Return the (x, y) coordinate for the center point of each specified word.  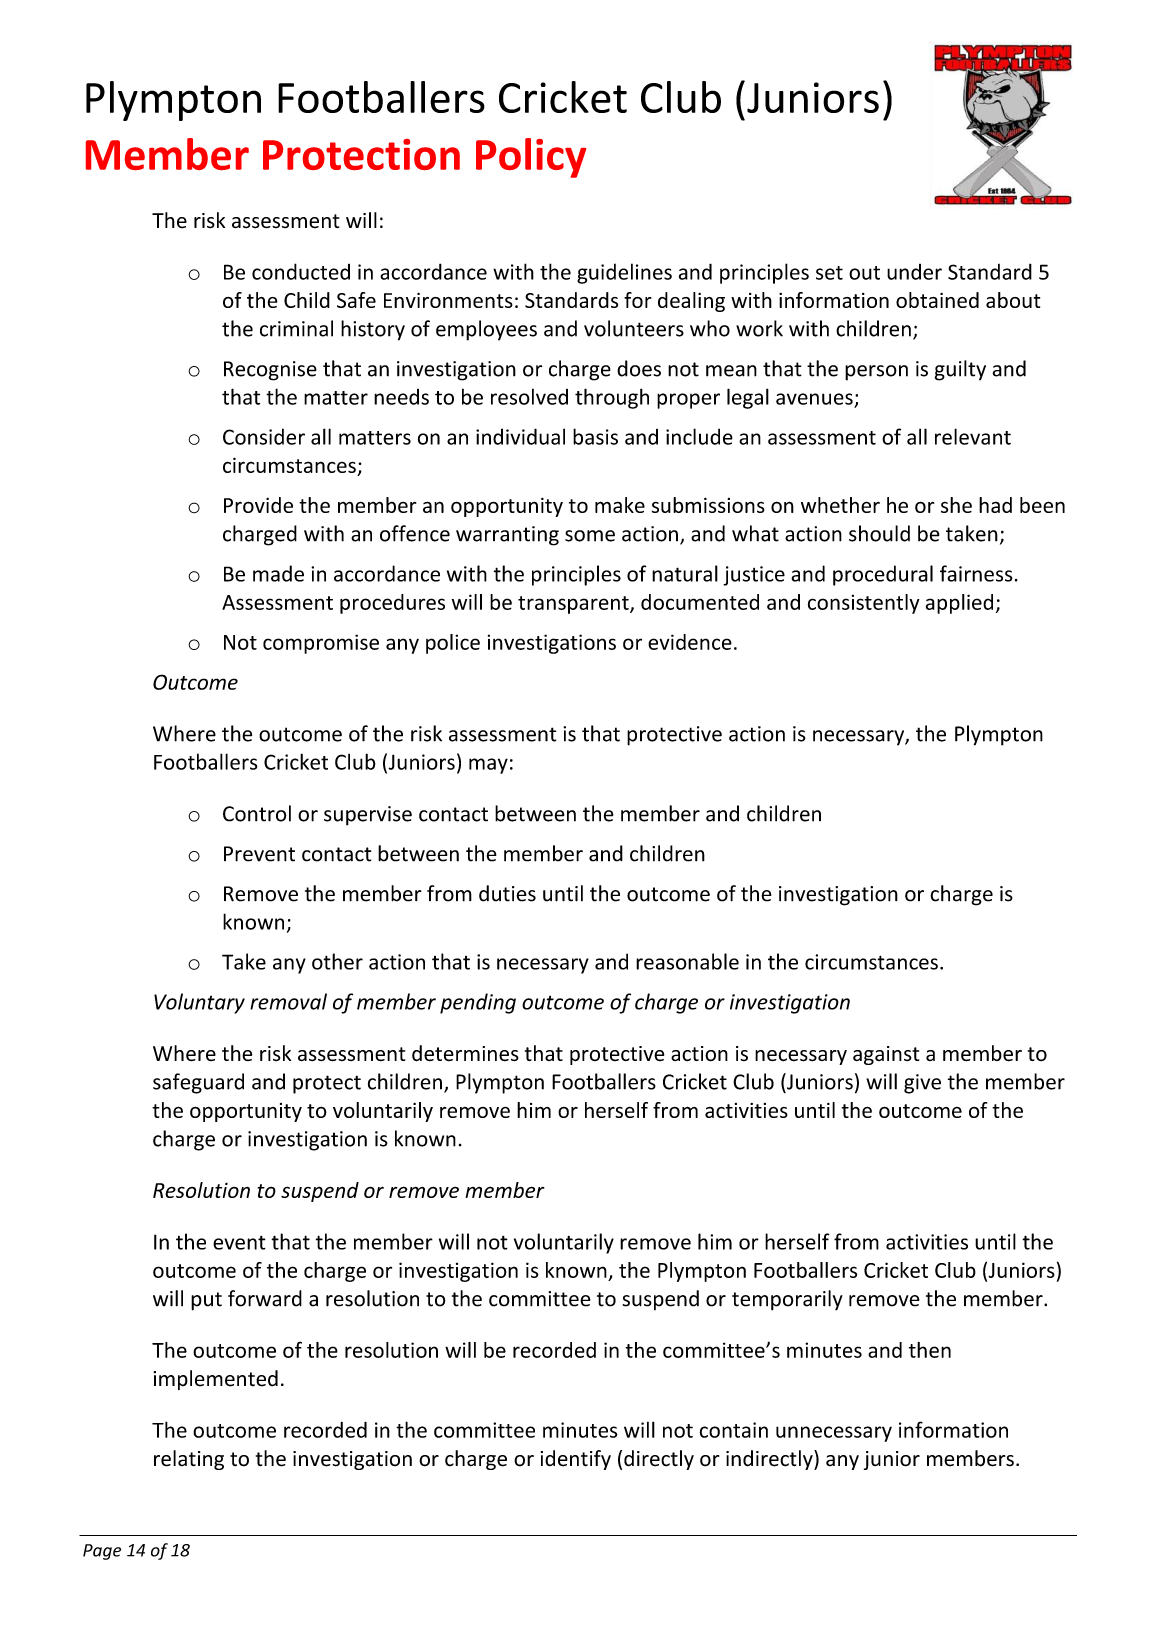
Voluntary (199, 1003)
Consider (264, 436)
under (914, 272)
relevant (973, 436)
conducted (301, 271)
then (930, 1350)
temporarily (787, 1300)
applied (959, 604)
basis (595, 436)
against (886, 1055)
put (206, 1301)
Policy (531, 158)
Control (257, 813)
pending (478, 1003)
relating (189, 1460)
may (488, 766)
